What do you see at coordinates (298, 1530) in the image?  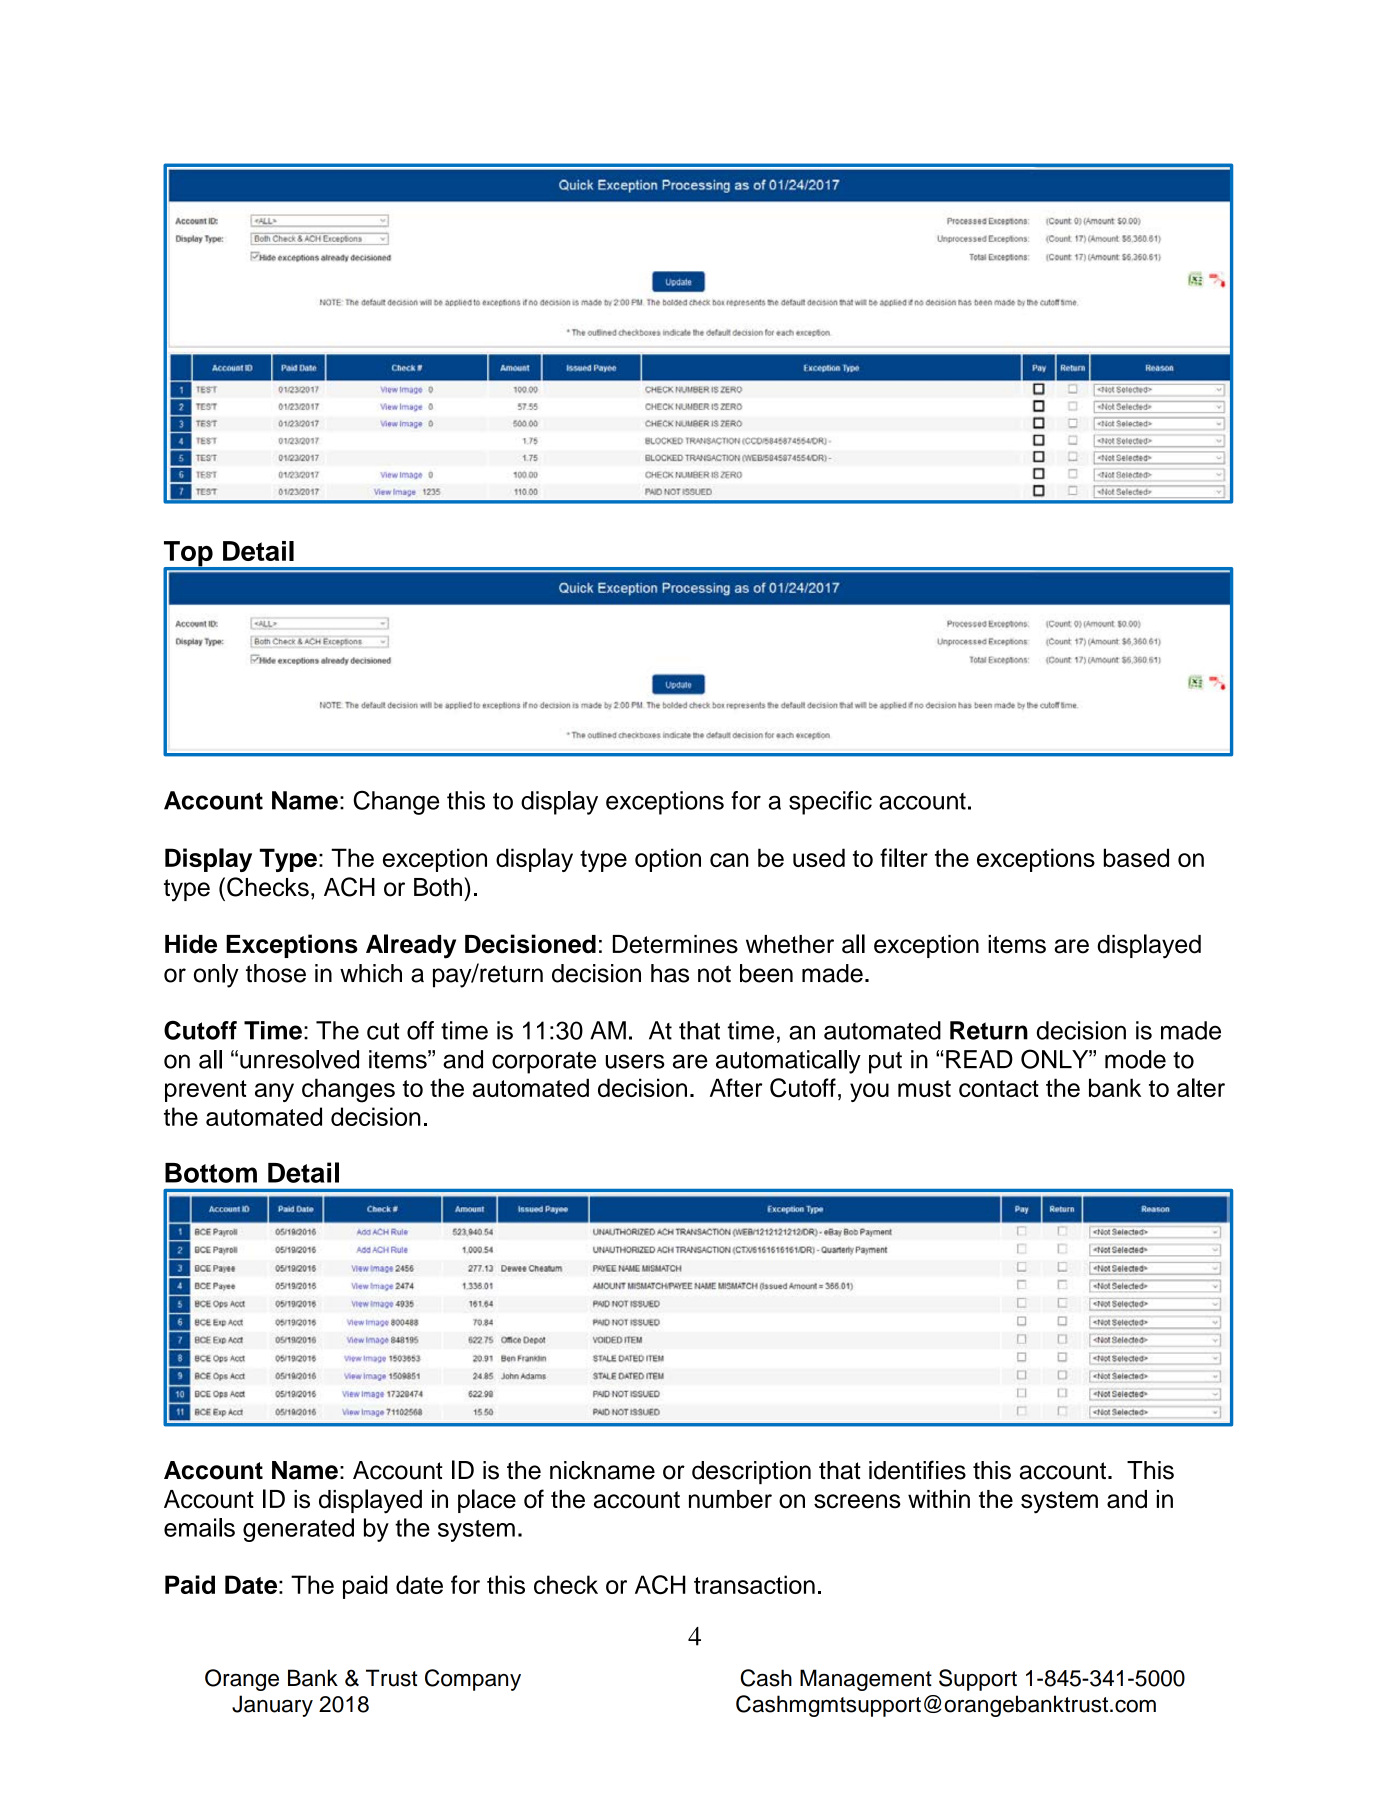 I see `generated` at bounding box center [298, 1530].
